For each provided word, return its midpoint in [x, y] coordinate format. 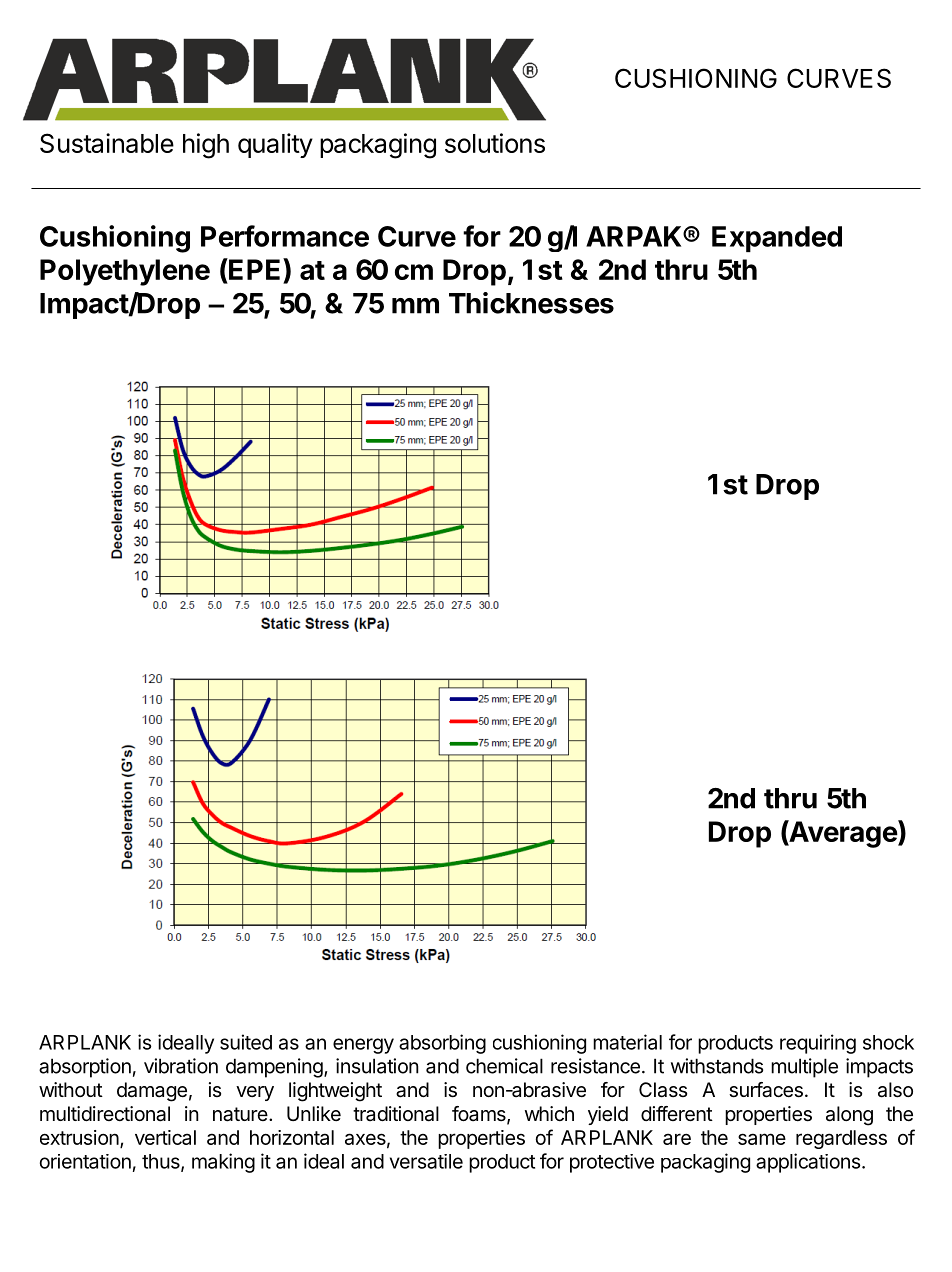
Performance [285, 236]
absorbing [442, 1044]
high [206, 146]
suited [246, 1042]
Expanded [777, 239]
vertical [165, 1137]
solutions [495, 143]
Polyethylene [125, 272]
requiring [818, 1044]
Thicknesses [531, 303]
